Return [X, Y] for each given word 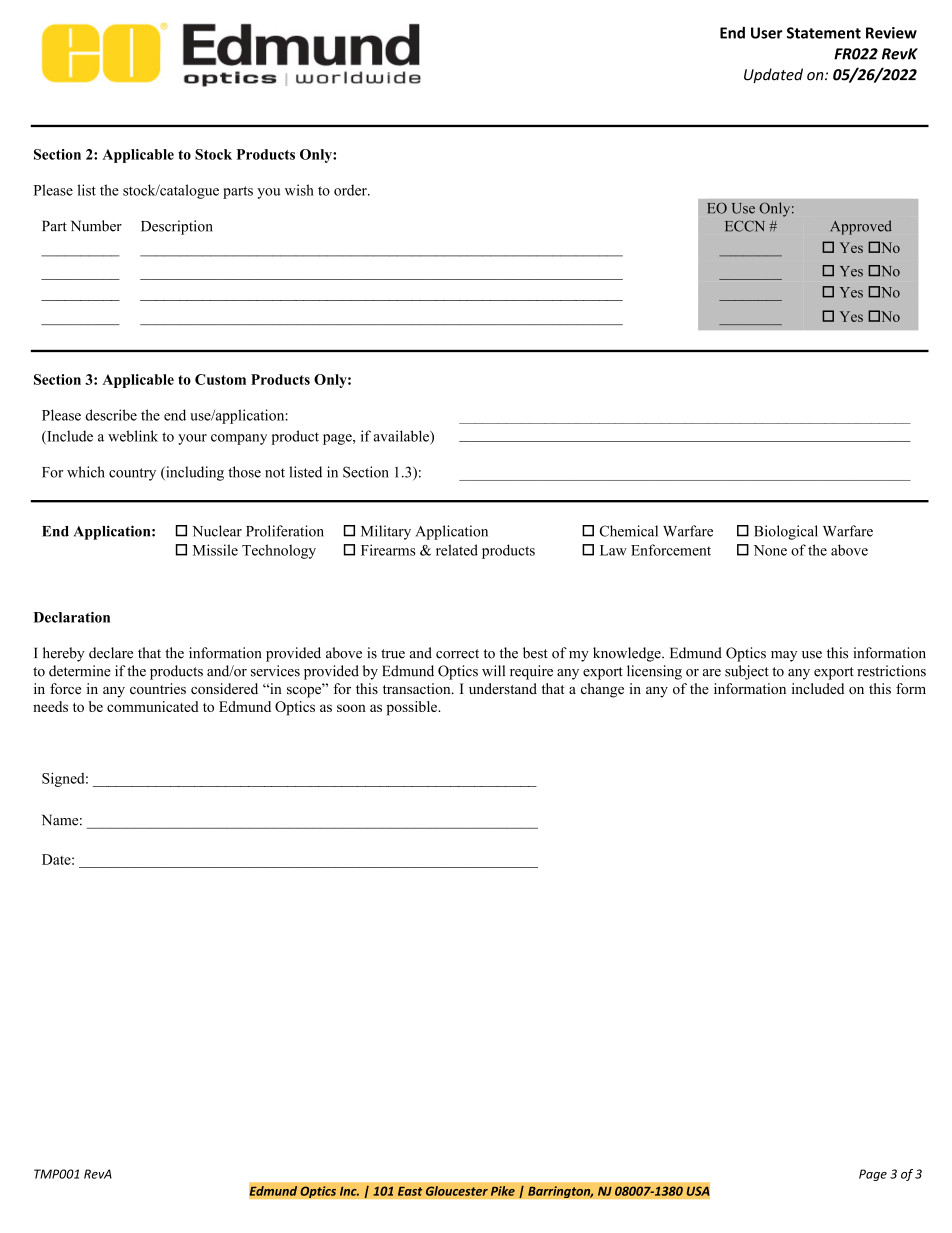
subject [747, 672]
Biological [786, 532]
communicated [153, 706]
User [767, 33]
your [192, 439]
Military [386, 532]
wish [299, 190]
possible [412, 708]
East [410, 1191]
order [351, 190]
